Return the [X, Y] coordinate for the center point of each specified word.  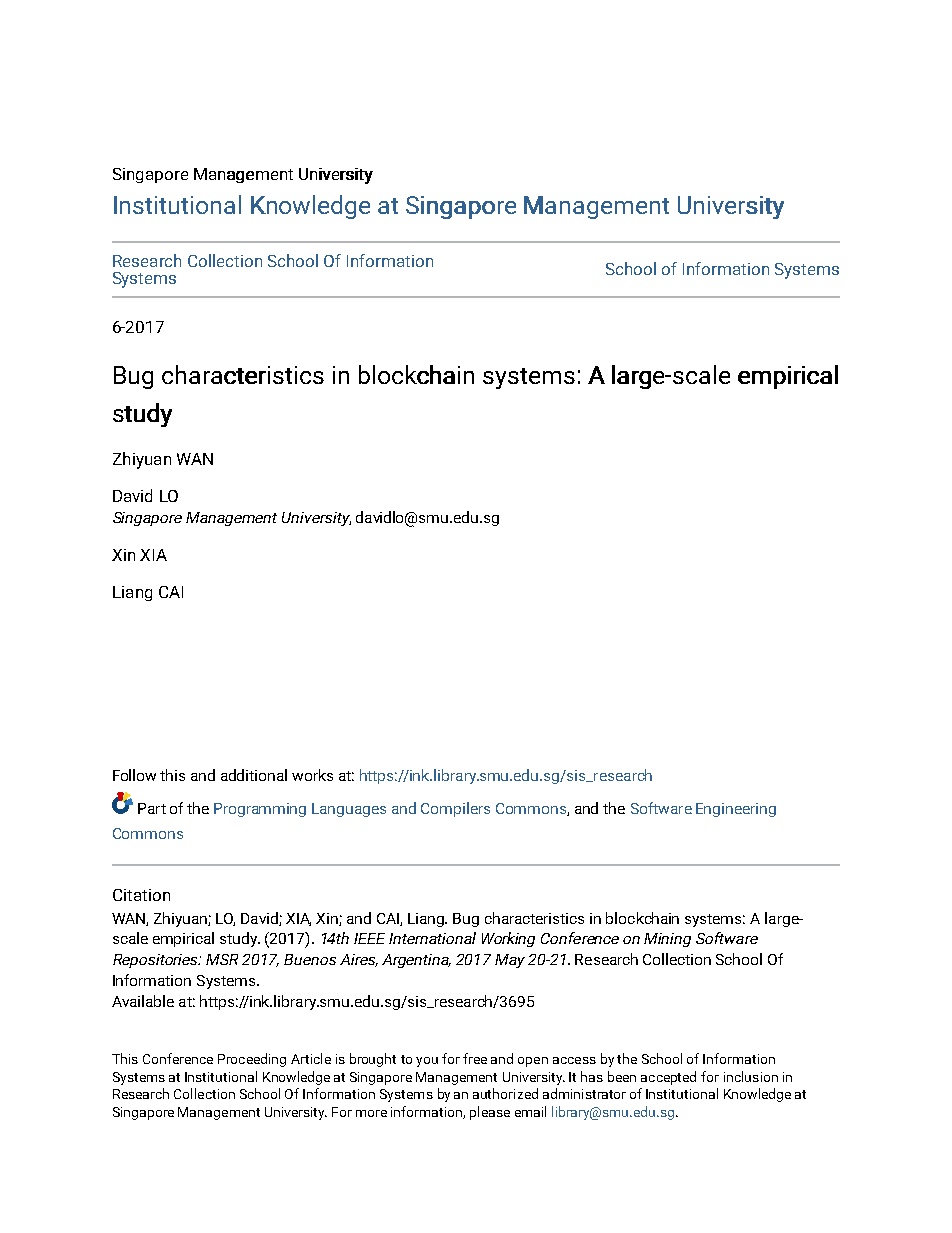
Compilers [455, 809]
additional [254, 775]
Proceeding [252, 1060]
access [574, 1060]
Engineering [736, 810]
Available [143, 1001]
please [490, 1113]
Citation [141, 895]
